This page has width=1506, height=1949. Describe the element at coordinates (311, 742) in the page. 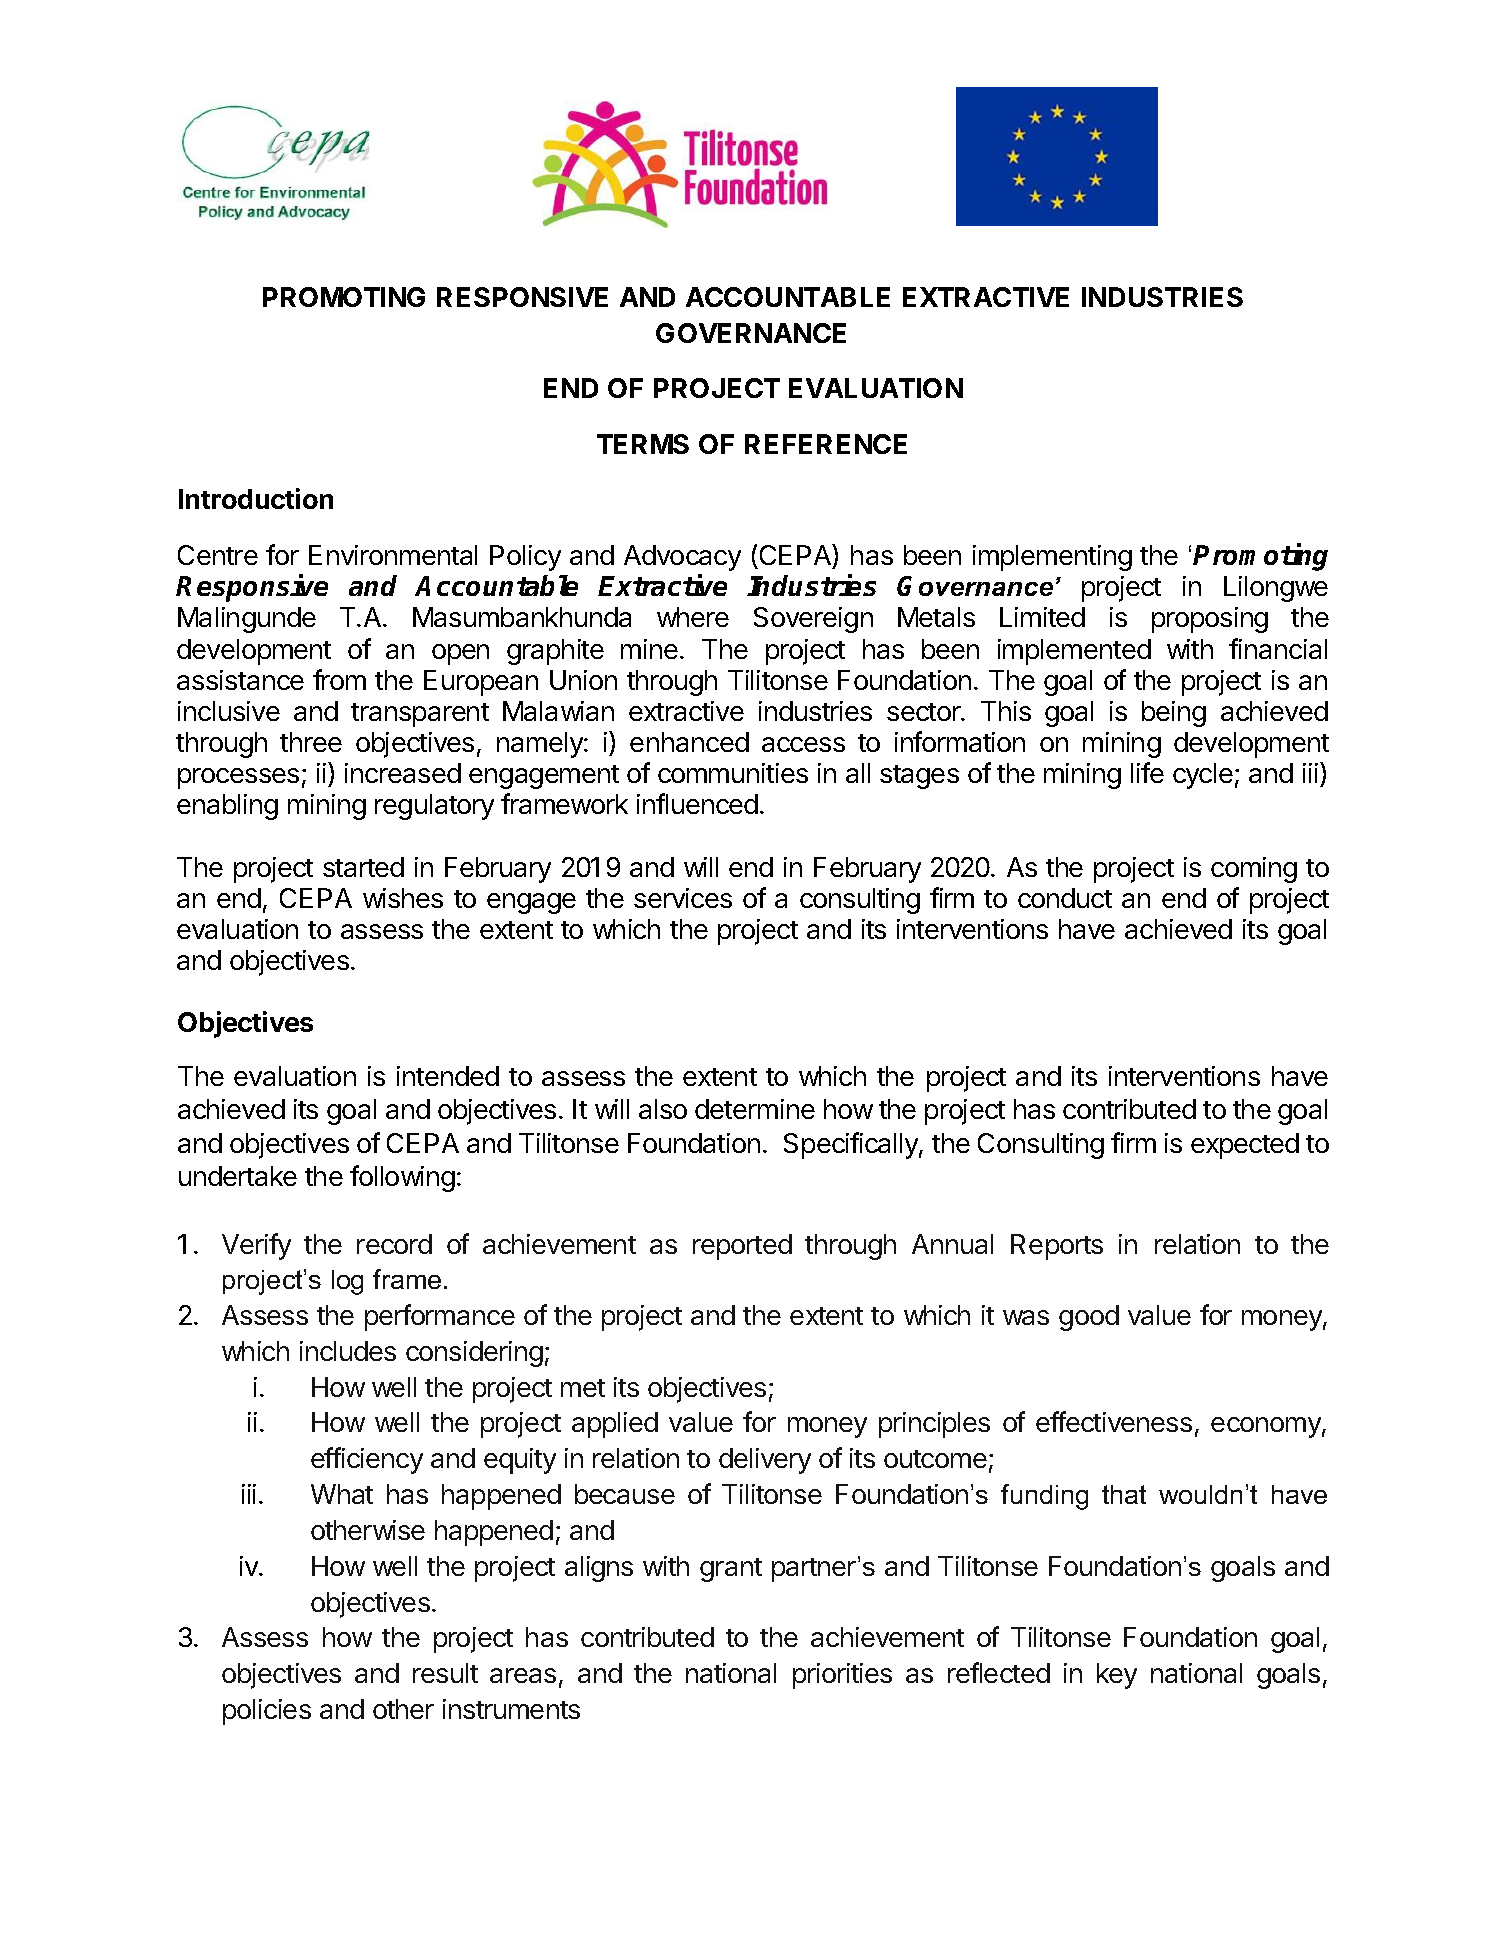

I see `three` at that location.
